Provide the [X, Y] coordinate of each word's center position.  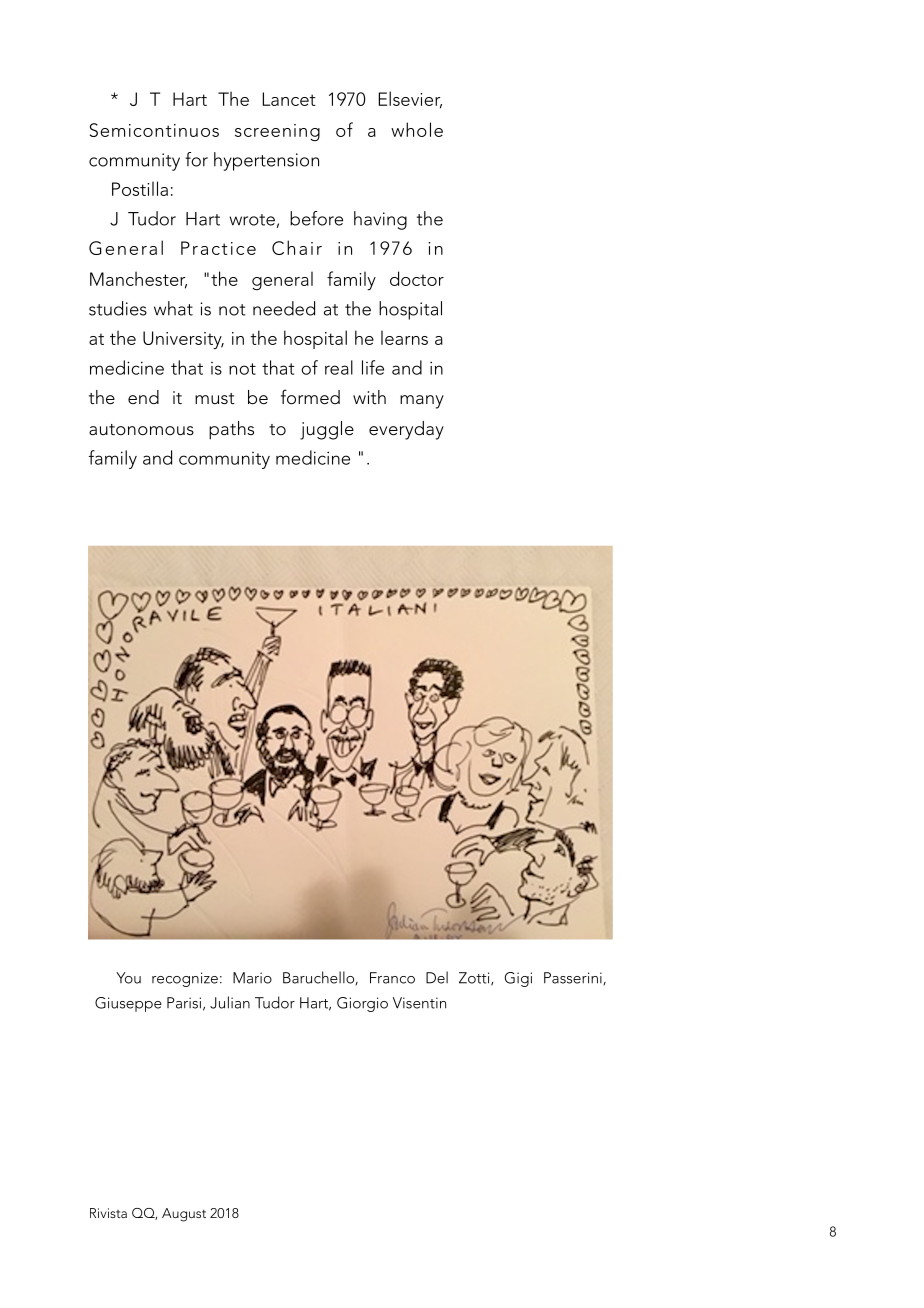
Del [437, 977]
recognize [185, 979]
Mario [252, 978]
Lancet [289, 99]
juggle [327, 430]
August [184, 1215]
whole [417, 129]
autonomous [141, 429]
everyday [406, 430]
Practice [218, 248]
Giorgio [362, 1004]
